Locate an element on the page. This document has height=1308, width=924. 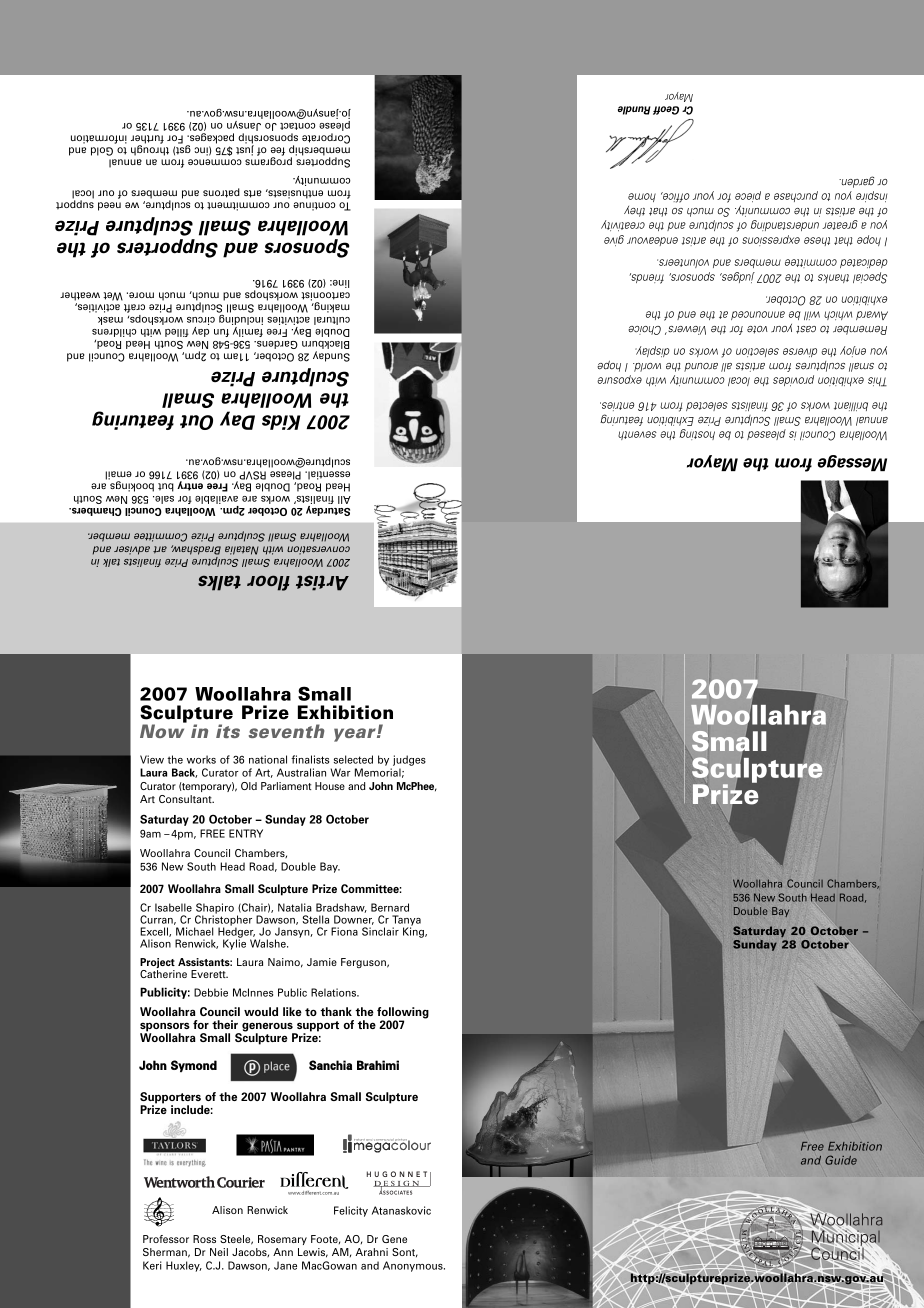
Isabelle is located at coordinates (173, 907).
